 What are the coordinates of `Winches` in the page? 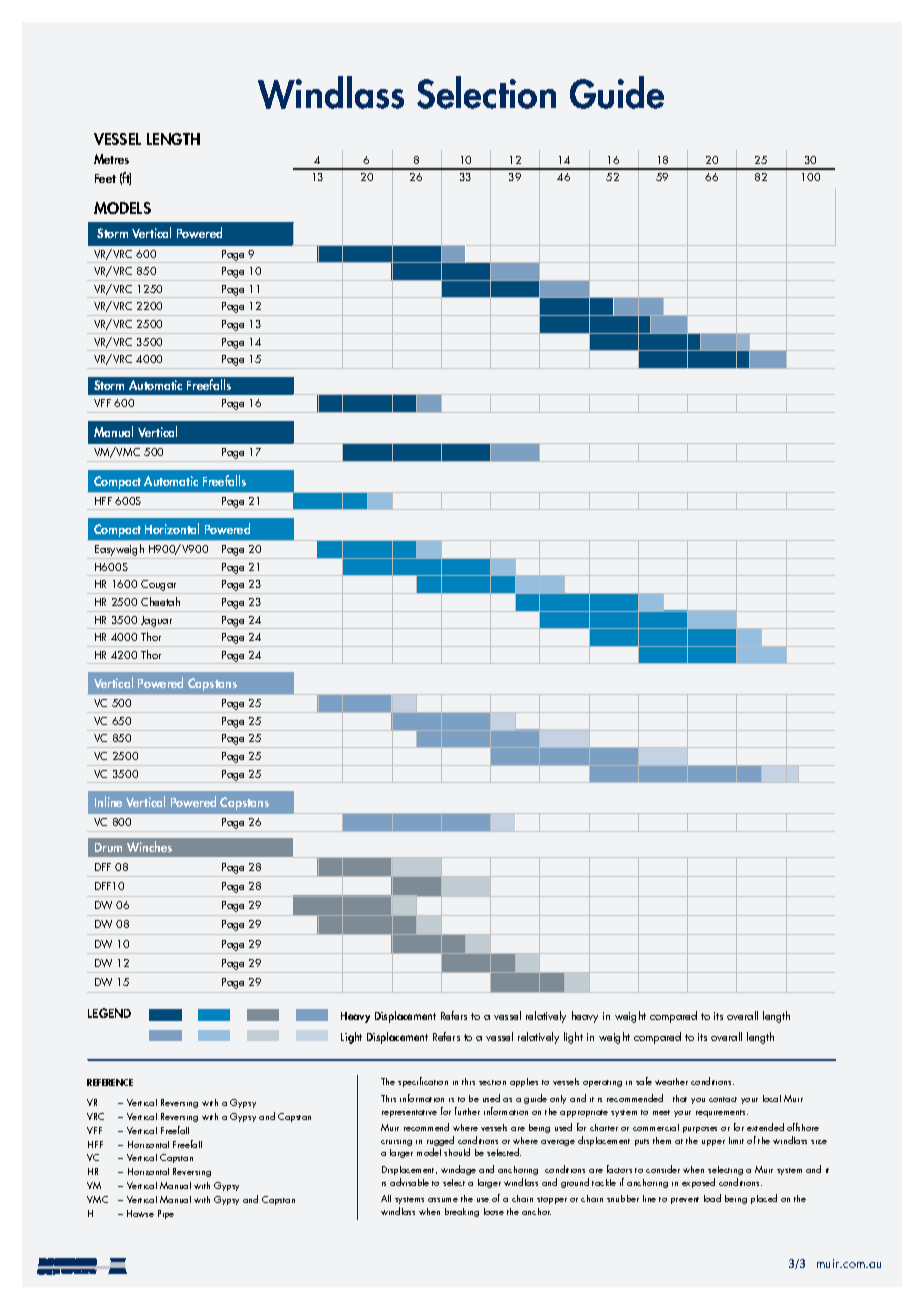 It's located at (149, 846).
